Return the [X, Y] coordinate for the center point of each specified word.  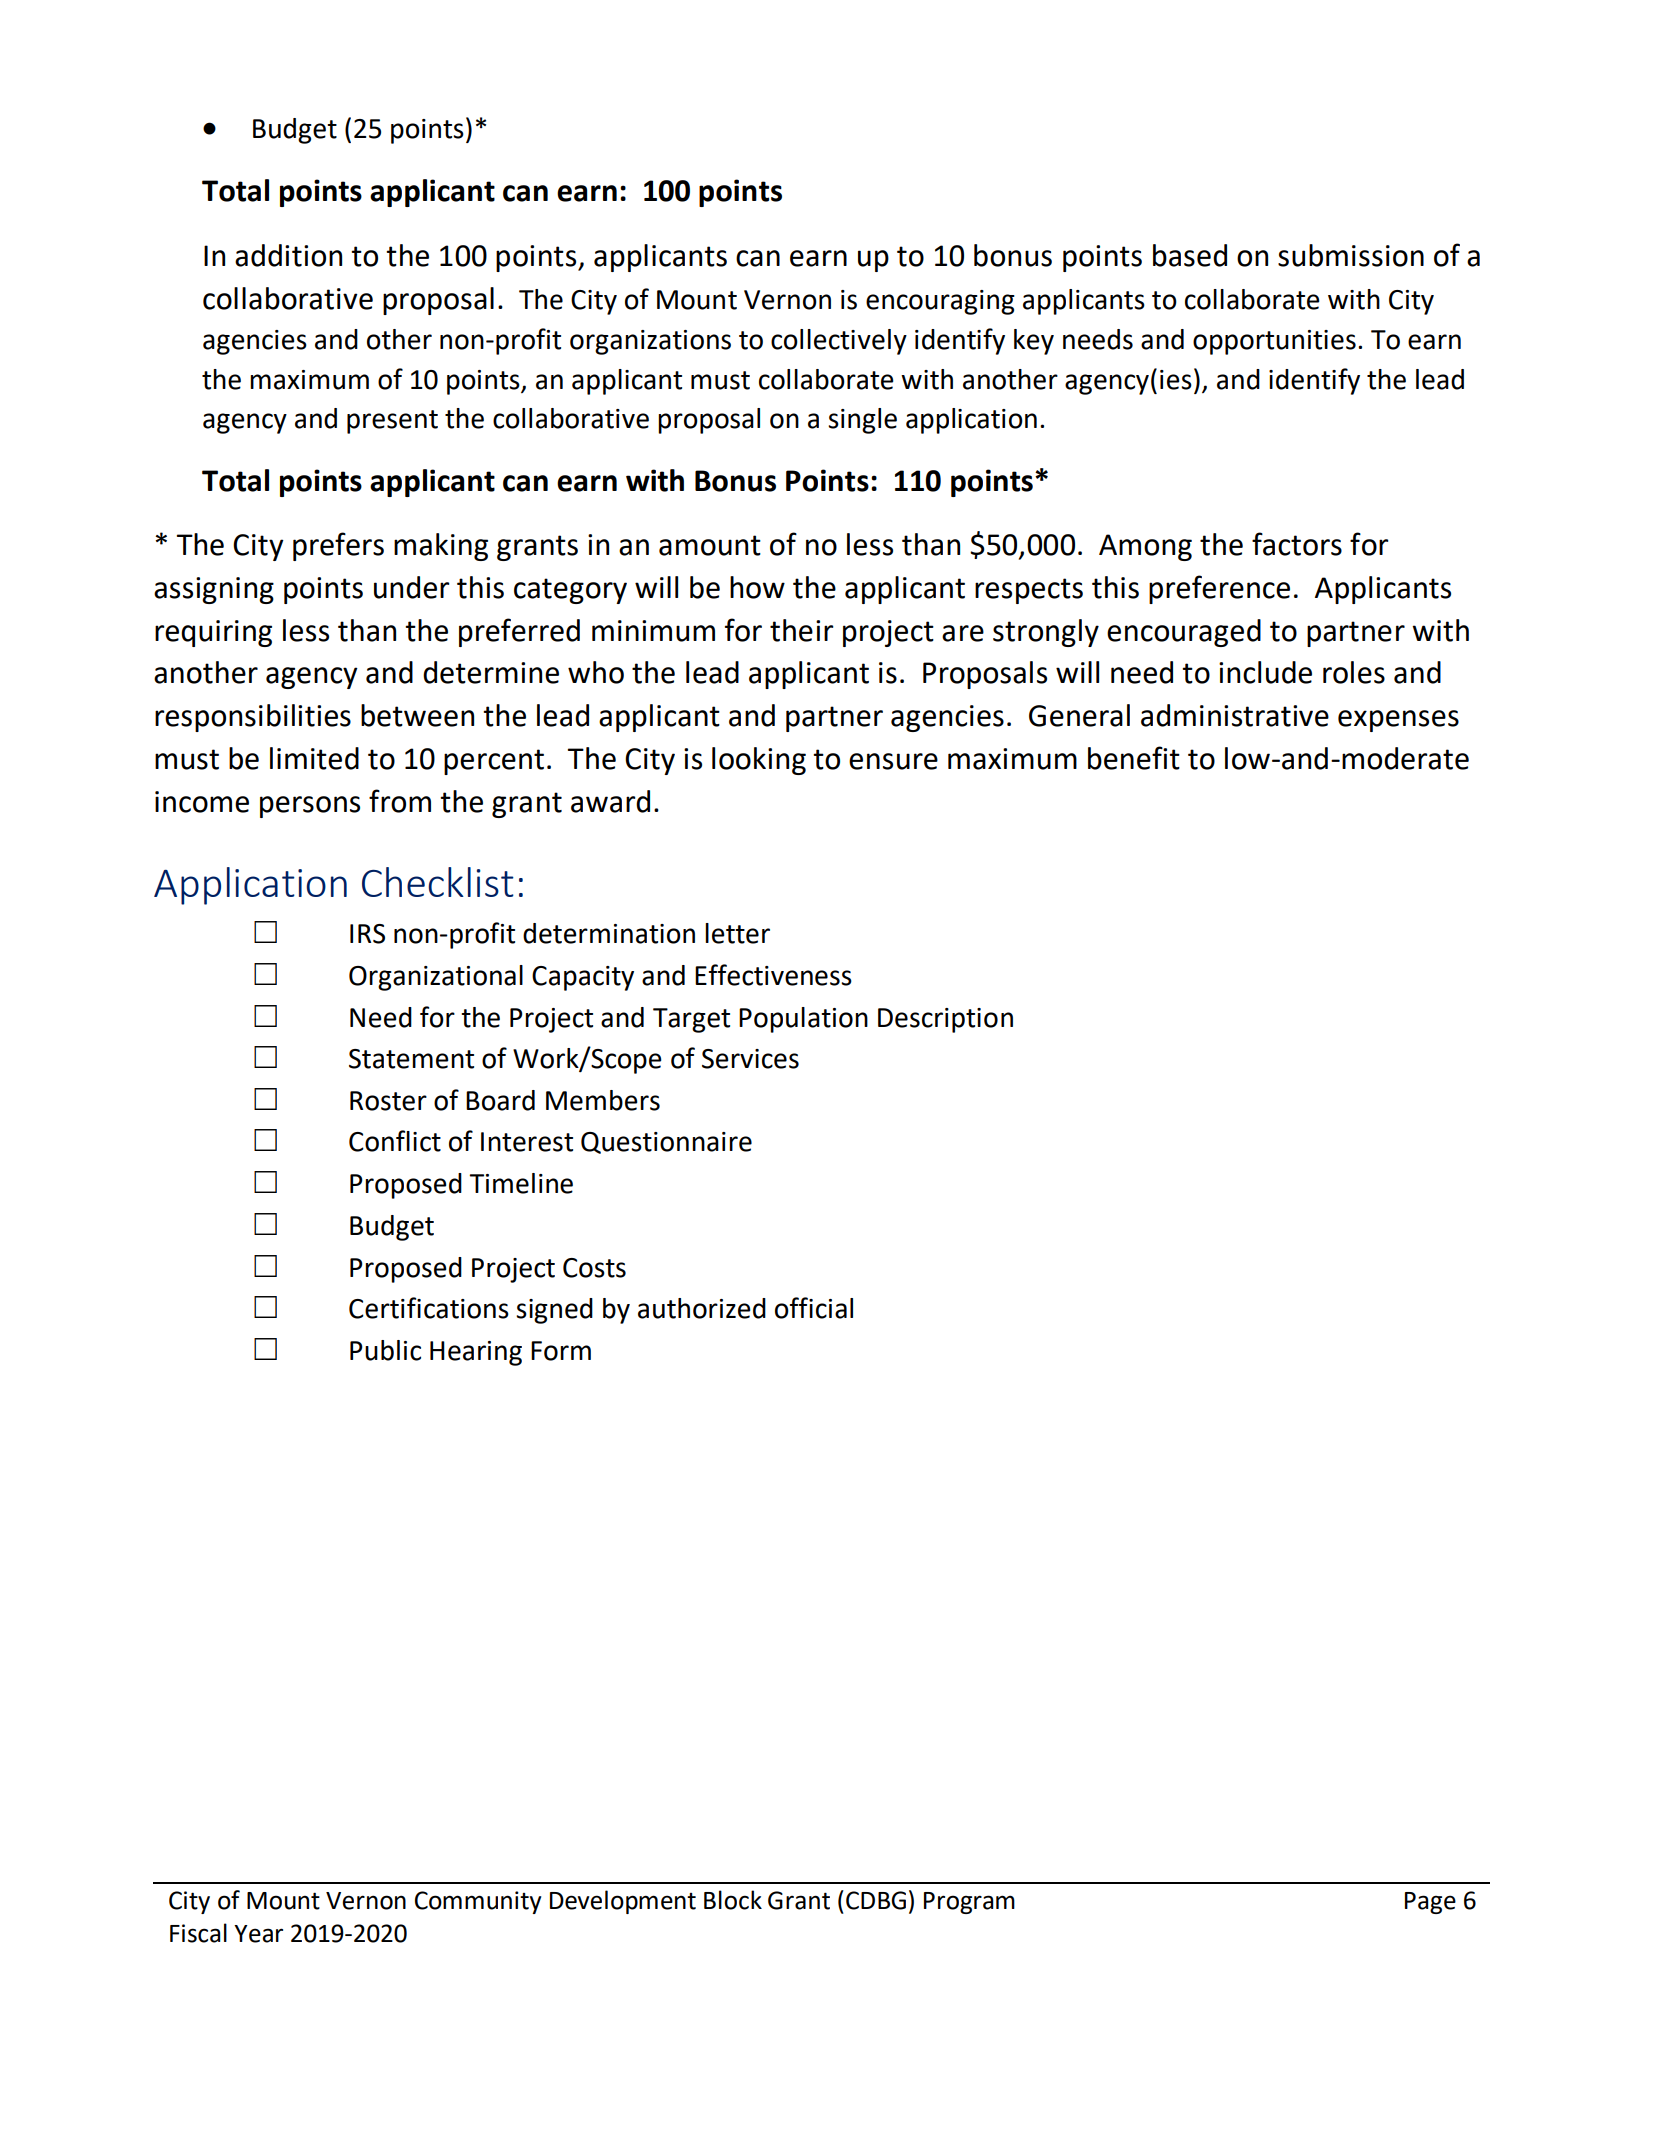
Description [945, 1020]
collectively [839, 342]
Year [258, 1934]
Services [750, 1059]
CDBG [876, 1900]
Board [500, 1100]
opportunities [1274, 342]
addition [288, 255]
